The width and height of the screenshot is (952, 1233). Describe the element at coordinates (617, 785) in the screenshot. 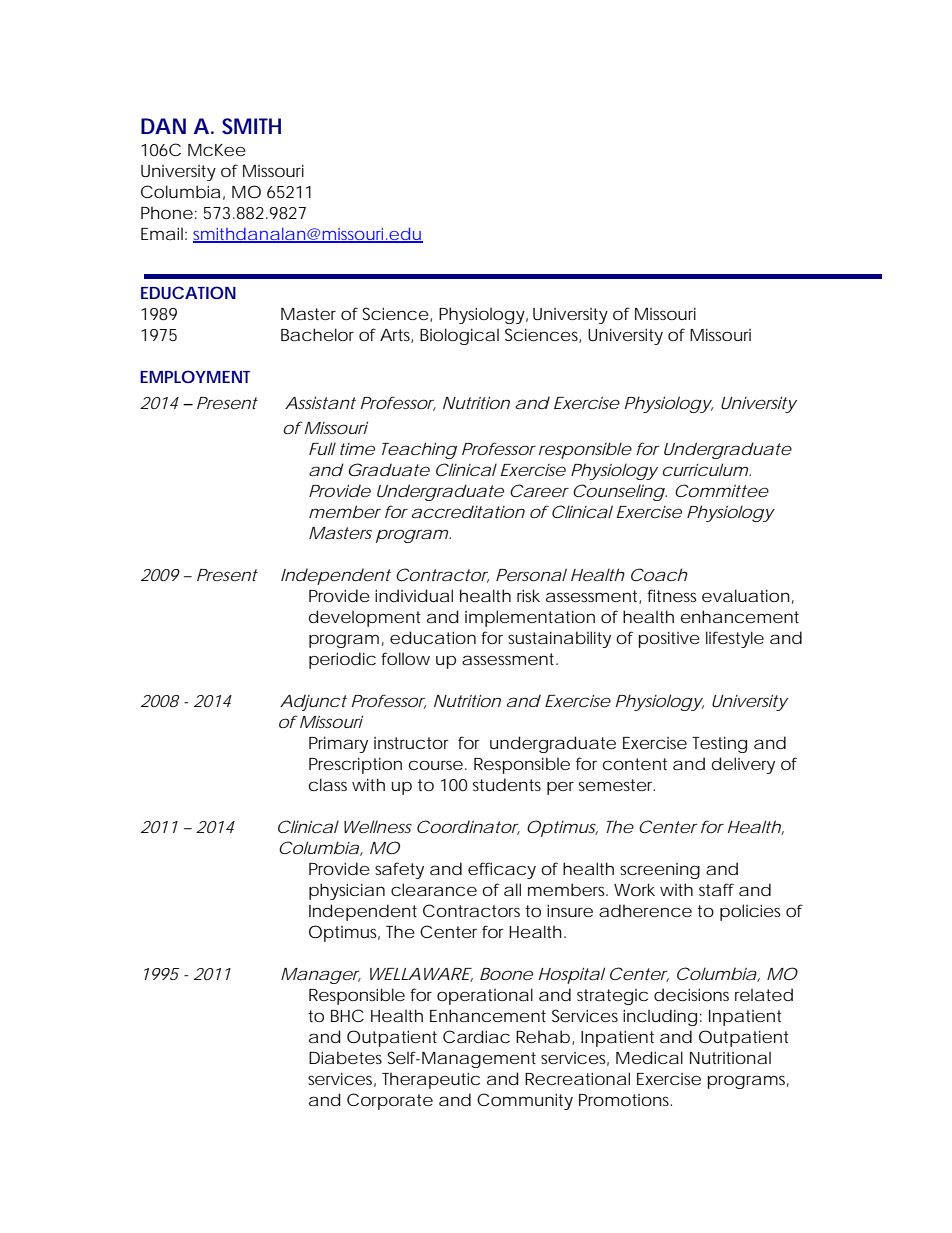

I see `semester` at that location.
